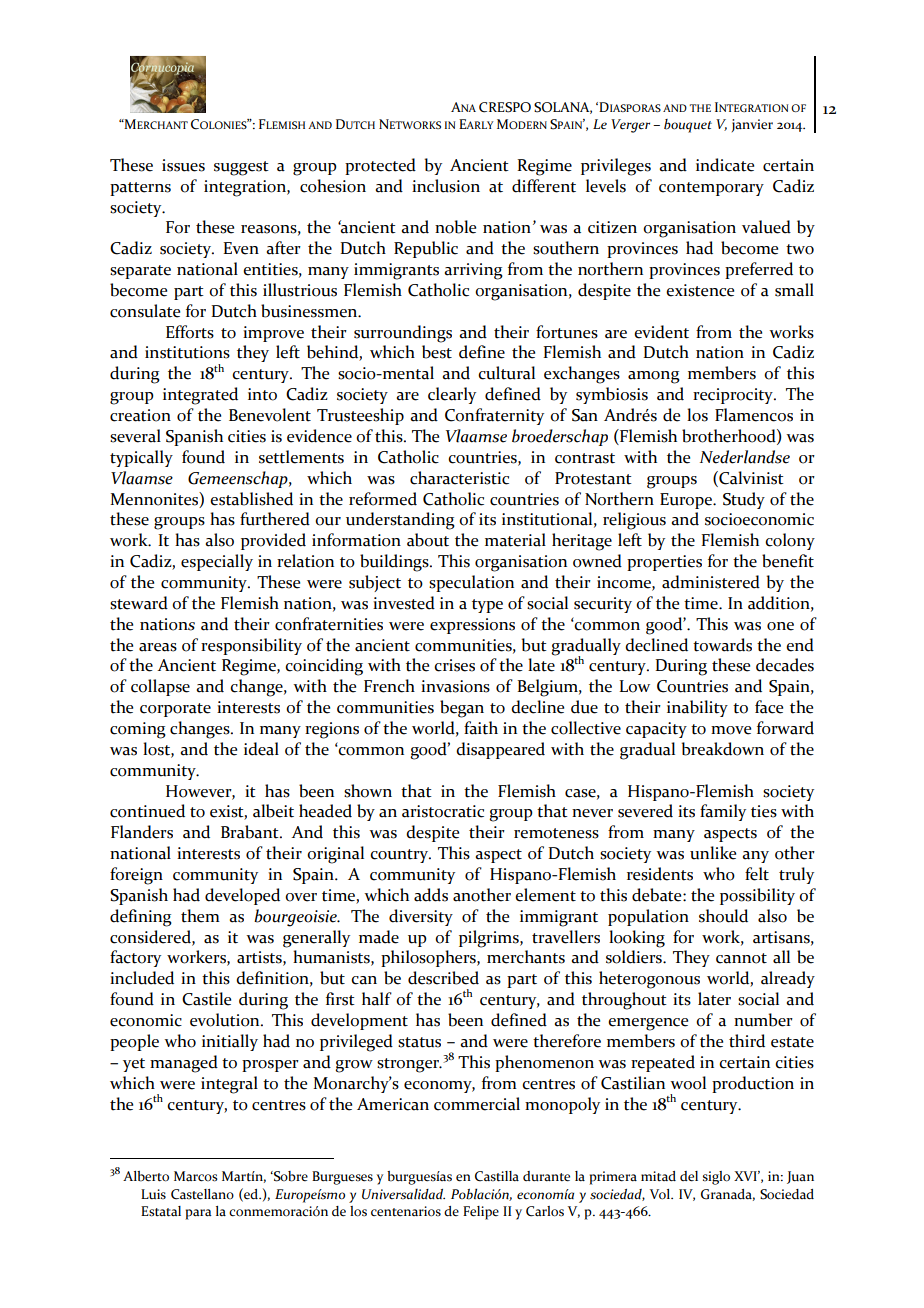 The image size is (924, 1308). What do you see at coordinates (725, 165) in the screenshot?
I see `indicate` at bounding box center [725, 165].
